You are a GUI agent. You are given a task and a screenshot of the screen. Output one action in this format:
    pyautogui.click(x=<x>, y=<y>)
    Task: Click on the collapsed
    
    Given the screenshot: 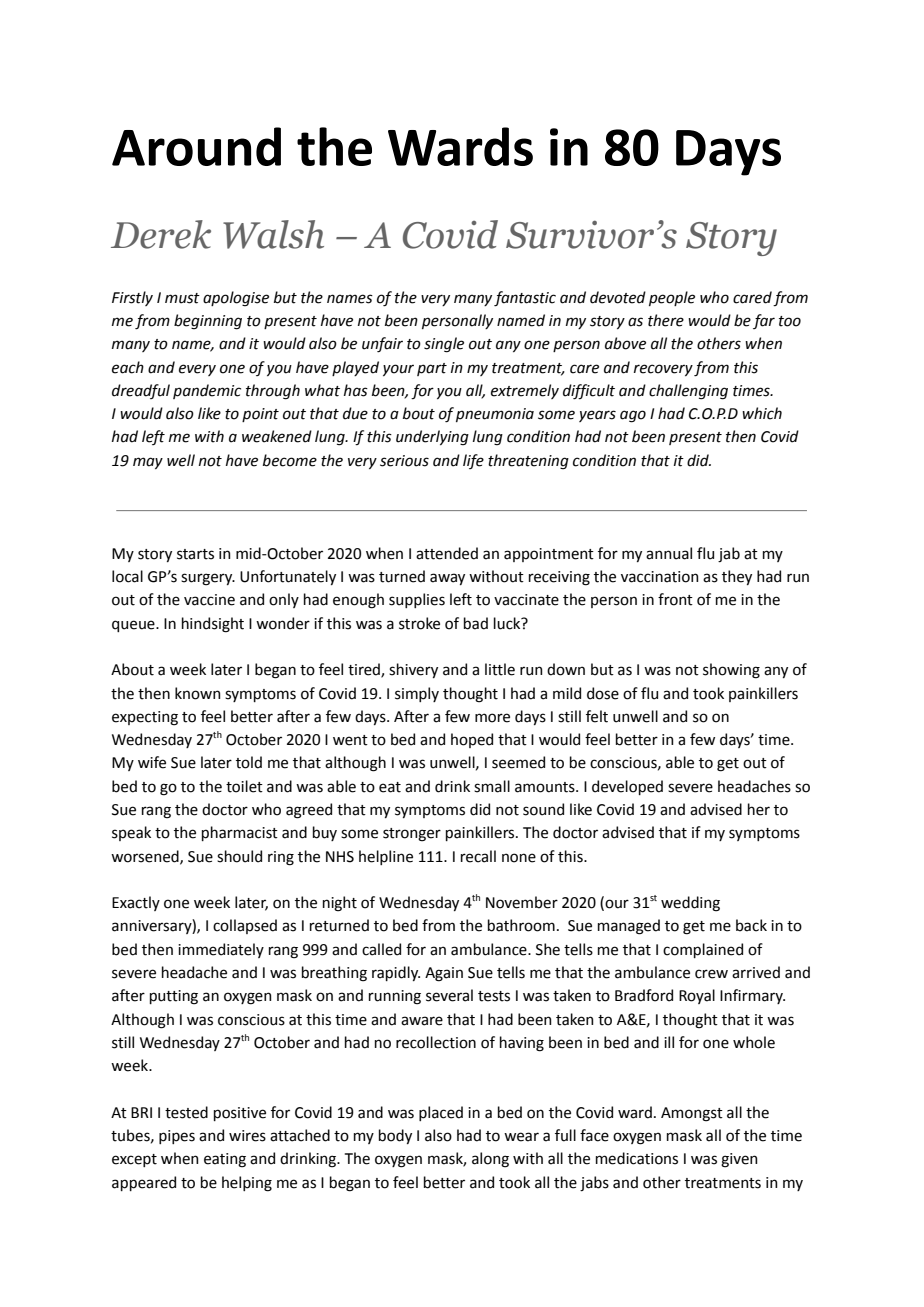 What is the action you would take?
    pyautogui.click(x=245, y=926)
